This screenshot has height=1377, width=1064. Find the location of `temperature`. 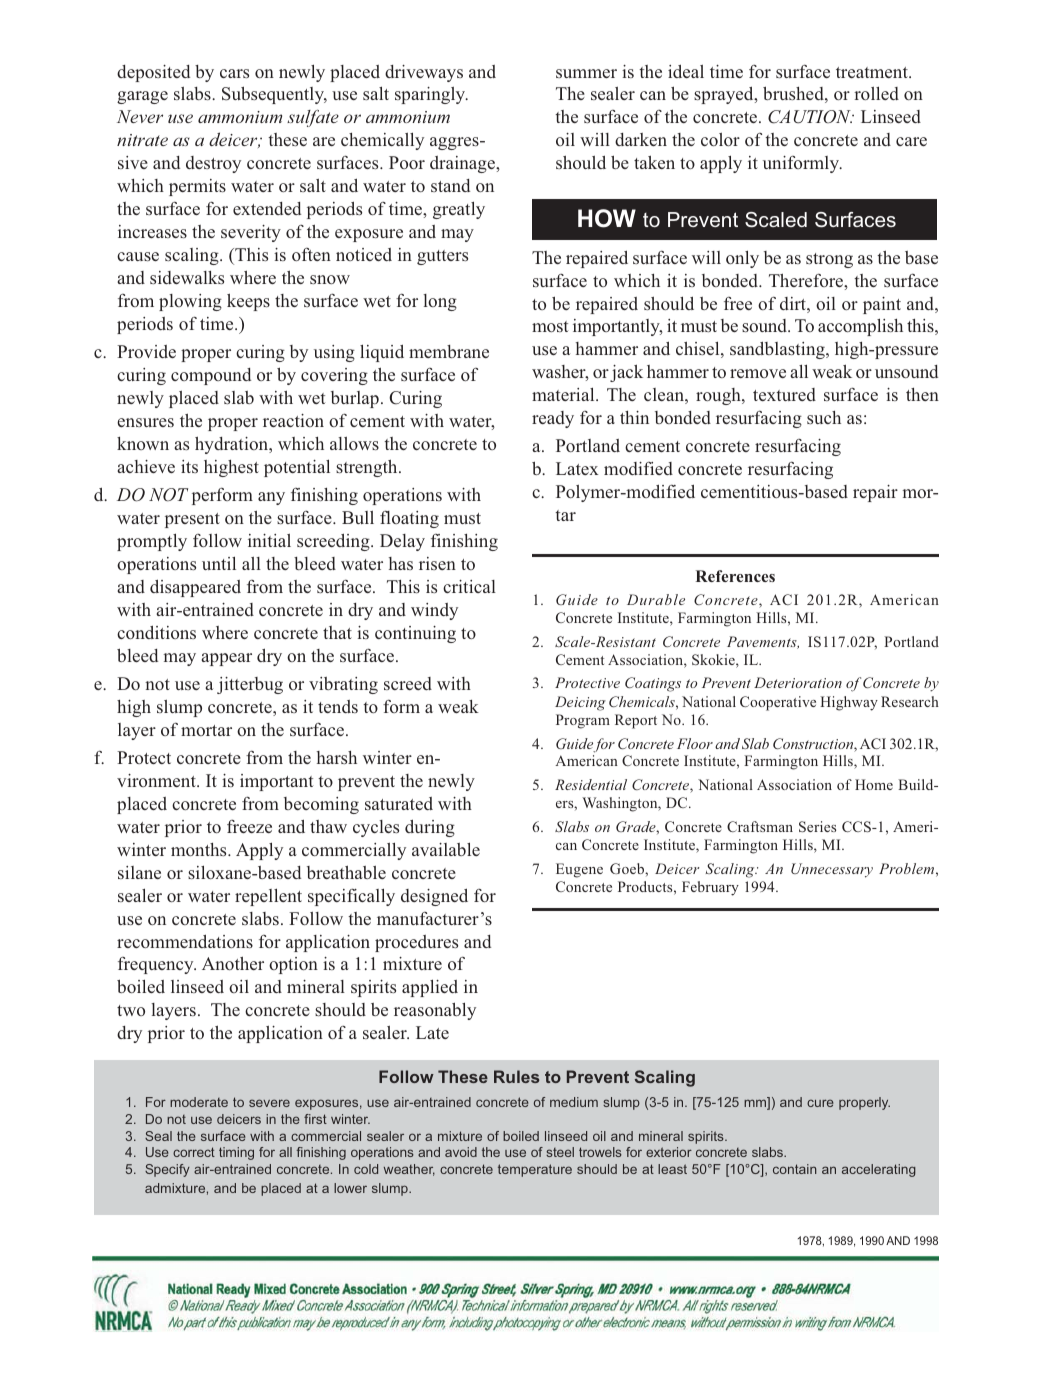

temperature is located at coordinates (535, 1170).
